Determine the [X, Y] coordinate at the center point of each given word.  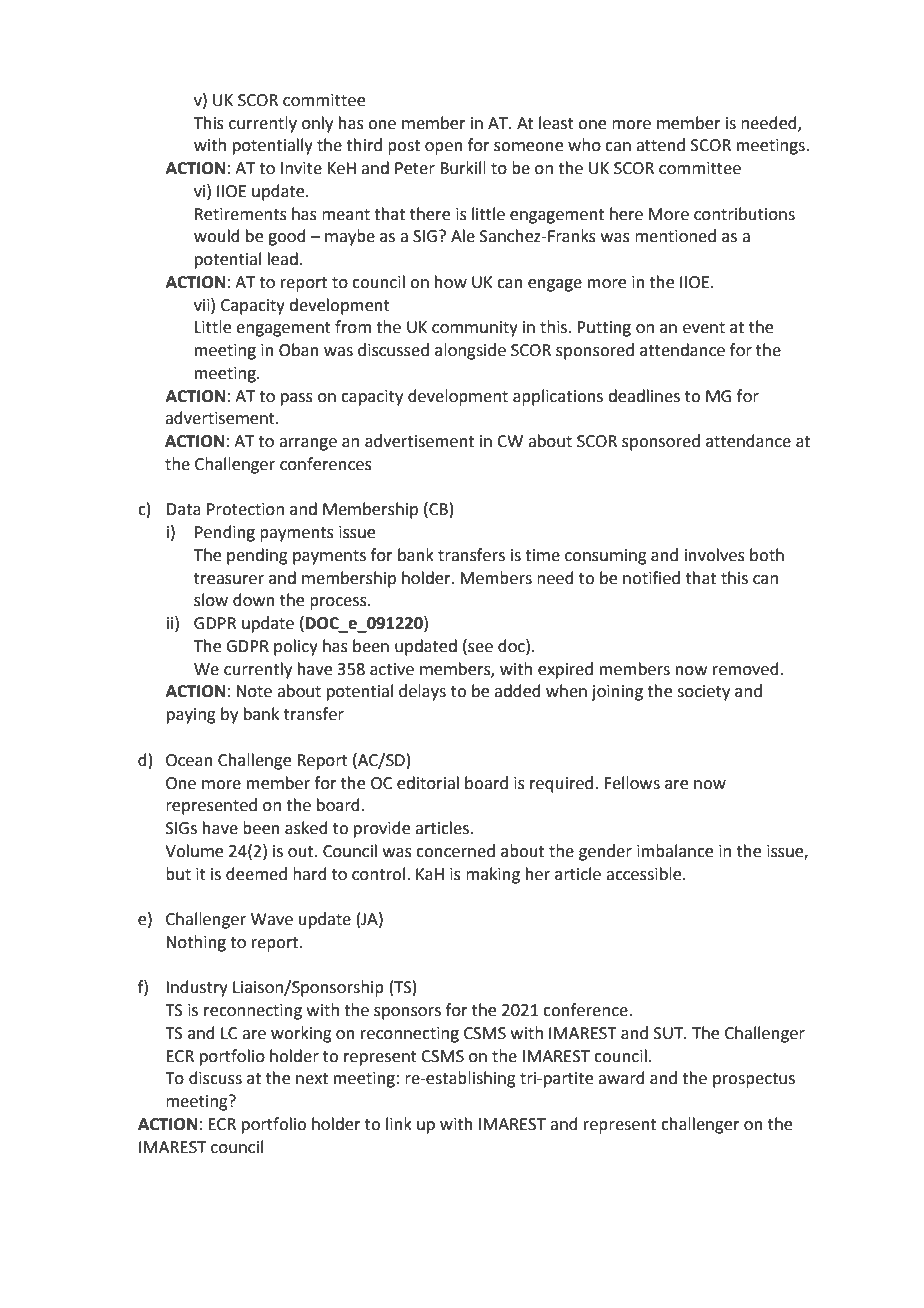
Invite [301, 168]
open [444, 148]
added [517, 691]
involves [715, 555]
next [312, 1079]
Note [254, 691]
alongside [470, 351]
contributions [744, 214]
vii [203, 304]
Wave [272, 919]
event [704, 328]
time [542, 555]
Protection [245, 509]
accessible [645, 874]
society [703, 693]
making [493, 875]
